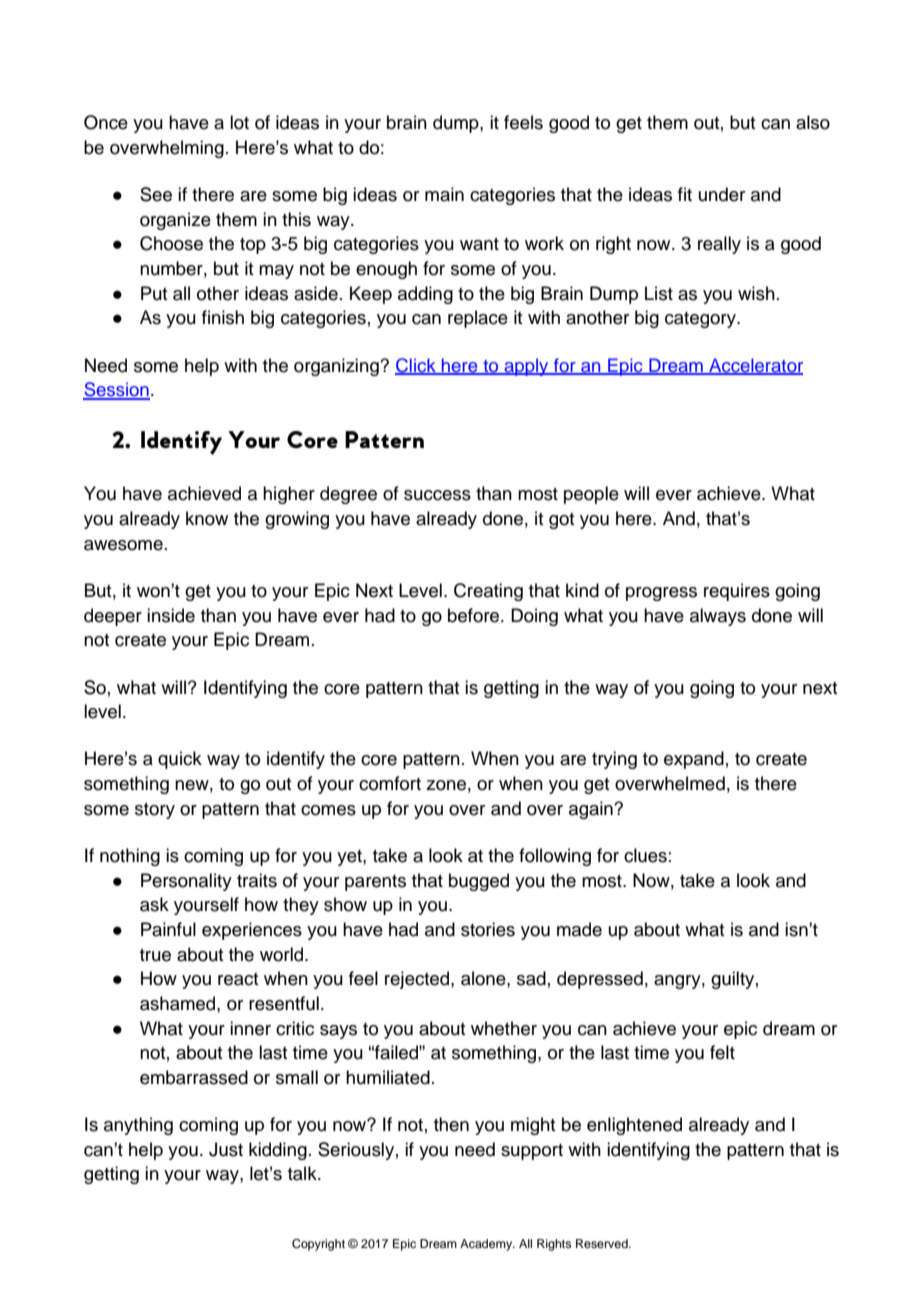 Image resolution: width=924 pixels, height=1308 pixels. I want to click on main, so click(444, 194).
